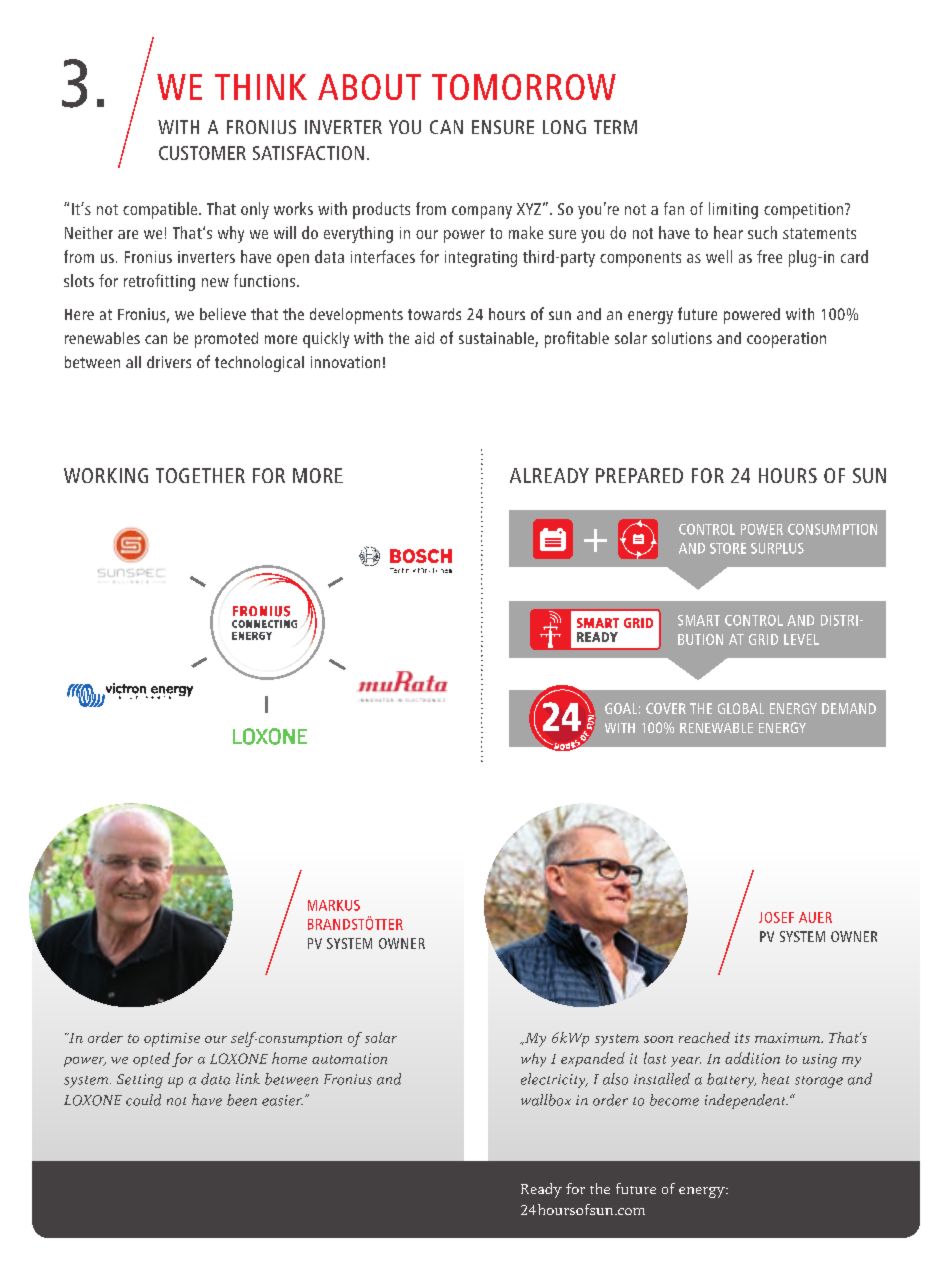  I want to click on TOGETHER, so click(200, 475).
